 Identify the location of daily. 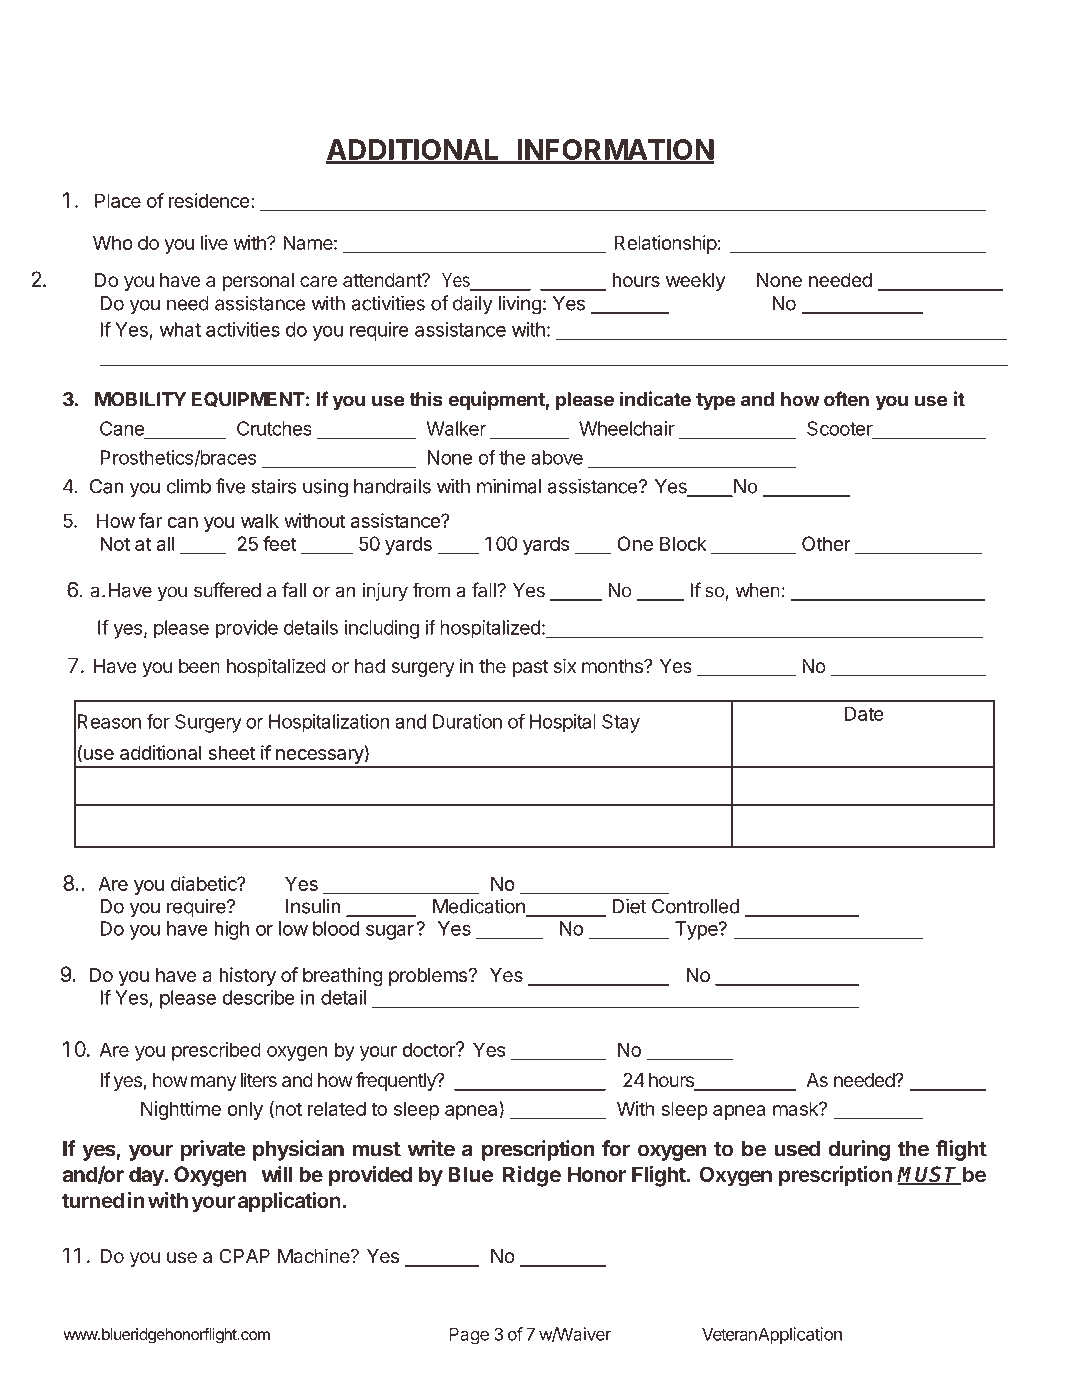
(473, 305).
